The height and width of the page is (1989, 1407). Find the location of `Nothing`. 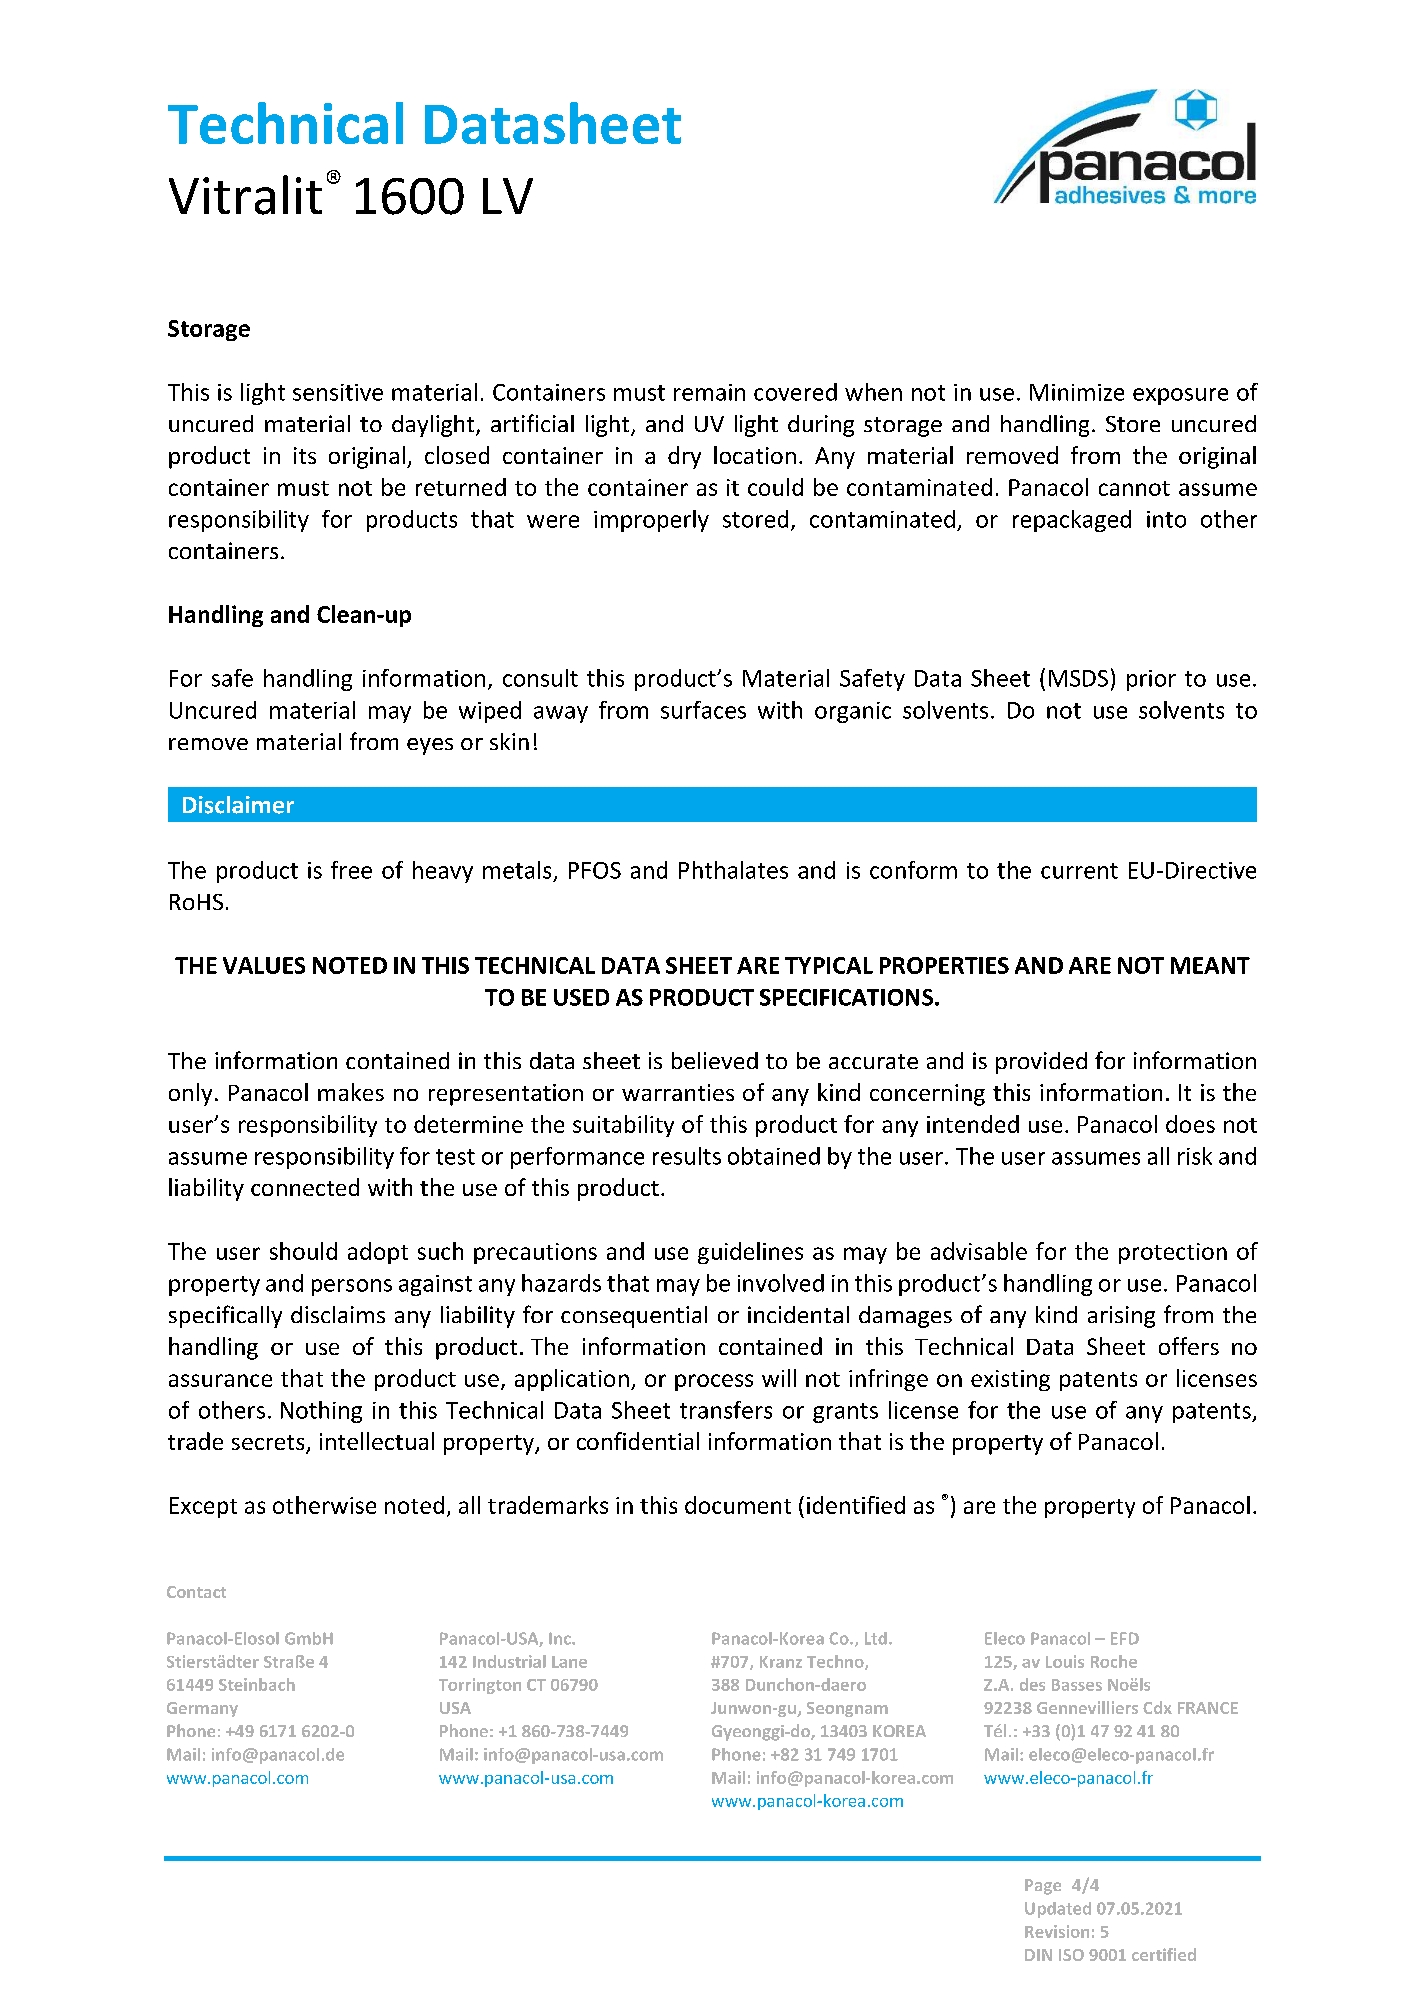

Nothing is located at coordinates (321, 1412).
